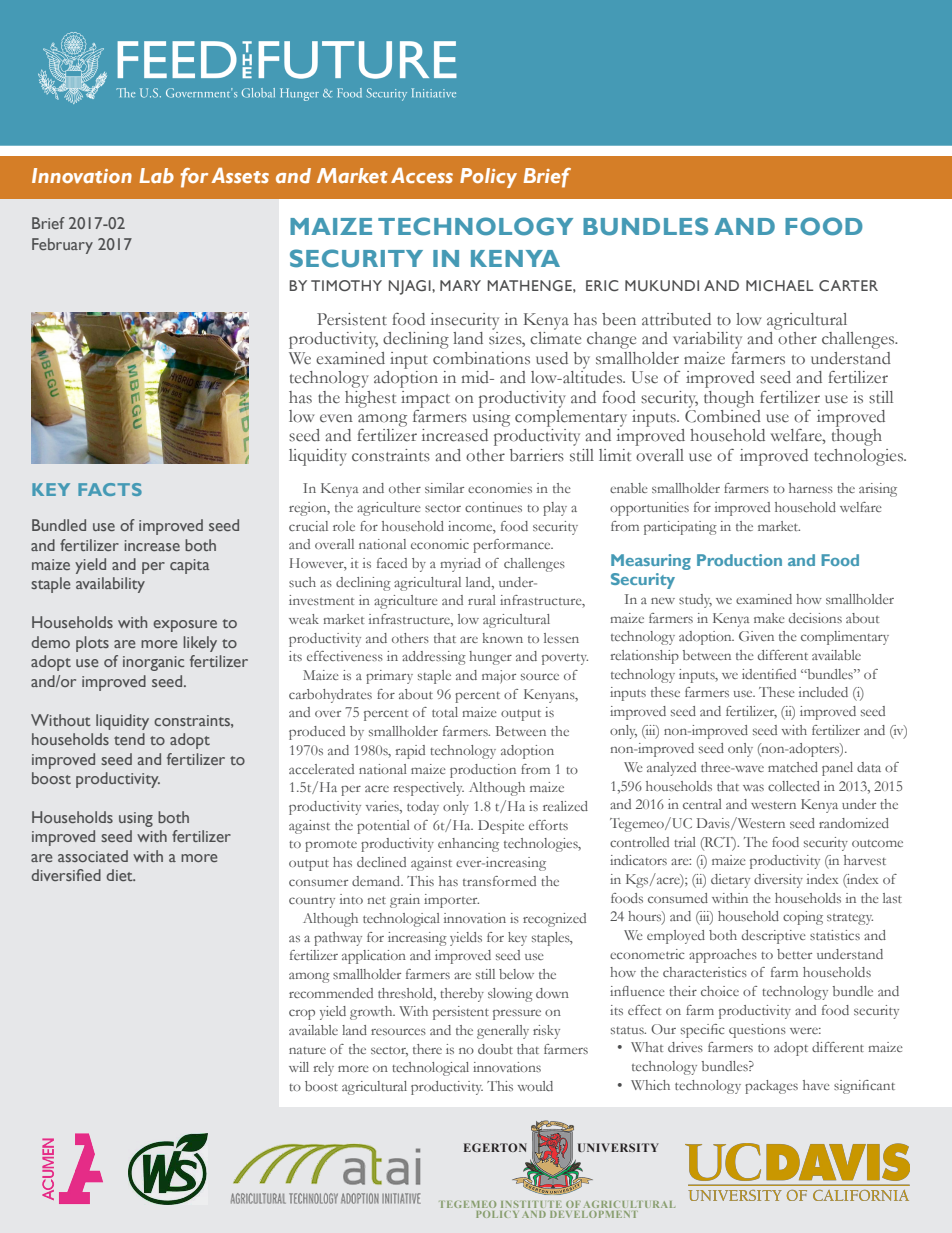 The height and width of the page is (1233, 952). Describe the element at coordinates (769, 618) in the page. I see `make` at that location.
